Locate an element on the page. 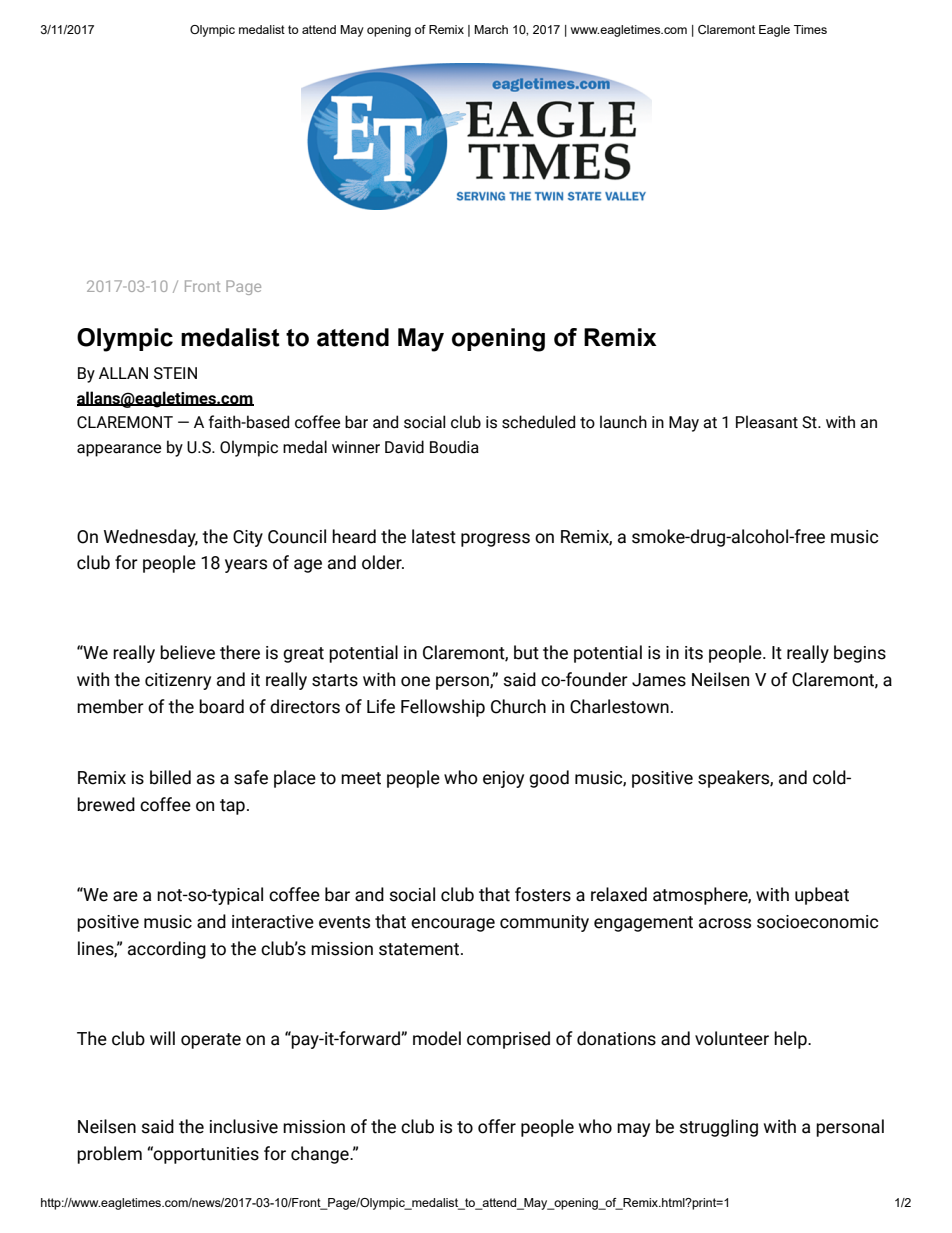 The width and height of the page is (952, 1233). struggling is located at coordinates (718, 1128).
